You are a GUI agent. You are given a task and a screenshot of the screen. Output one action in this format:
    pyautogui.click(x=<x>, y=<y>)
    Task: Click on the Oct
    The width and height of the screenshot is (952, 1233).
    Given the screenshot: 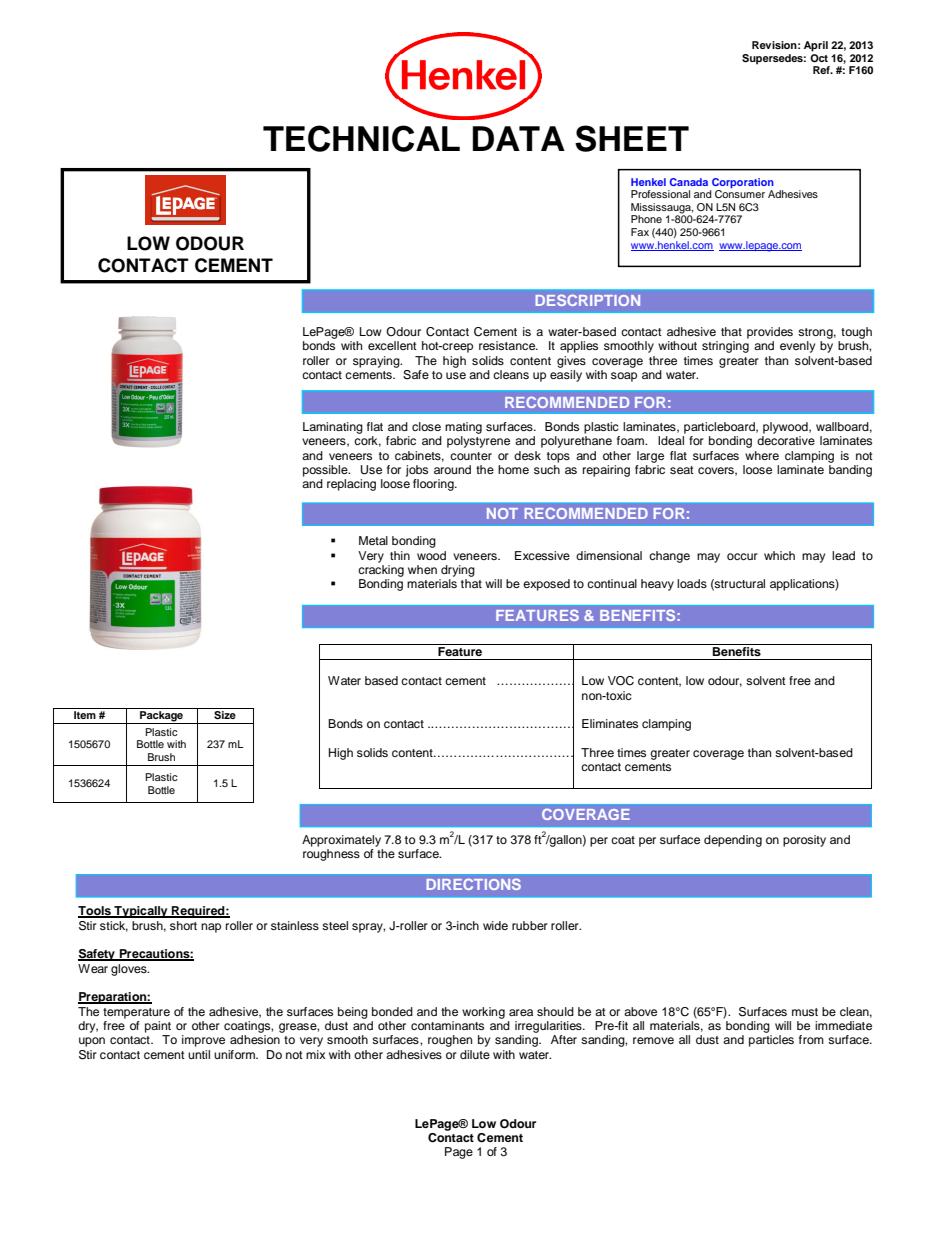 What is the action you would take?
    pyautogui.click(x=819, y=57)
